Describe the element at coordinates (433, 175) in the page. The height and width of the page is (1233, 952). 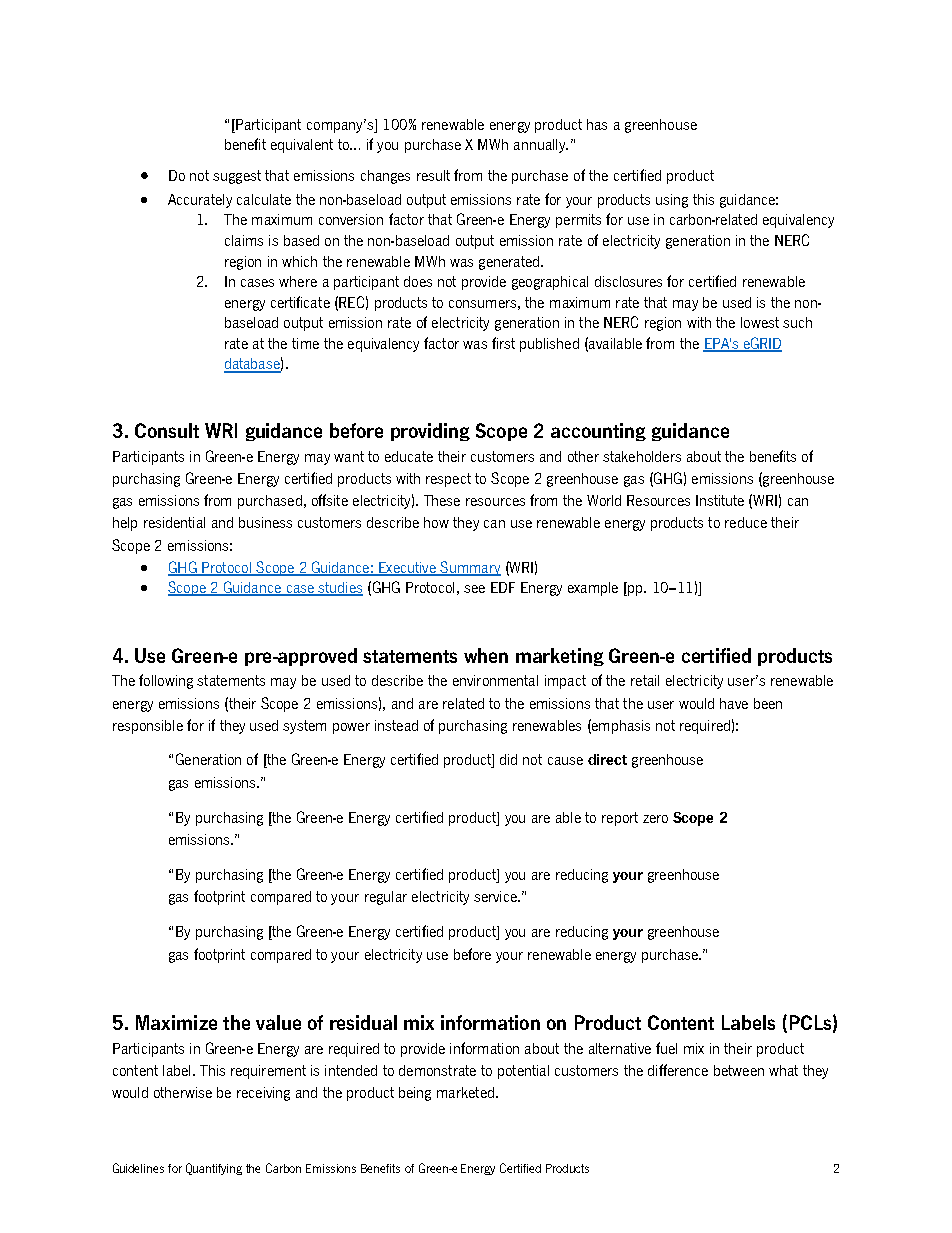
I see `result` at that location.
